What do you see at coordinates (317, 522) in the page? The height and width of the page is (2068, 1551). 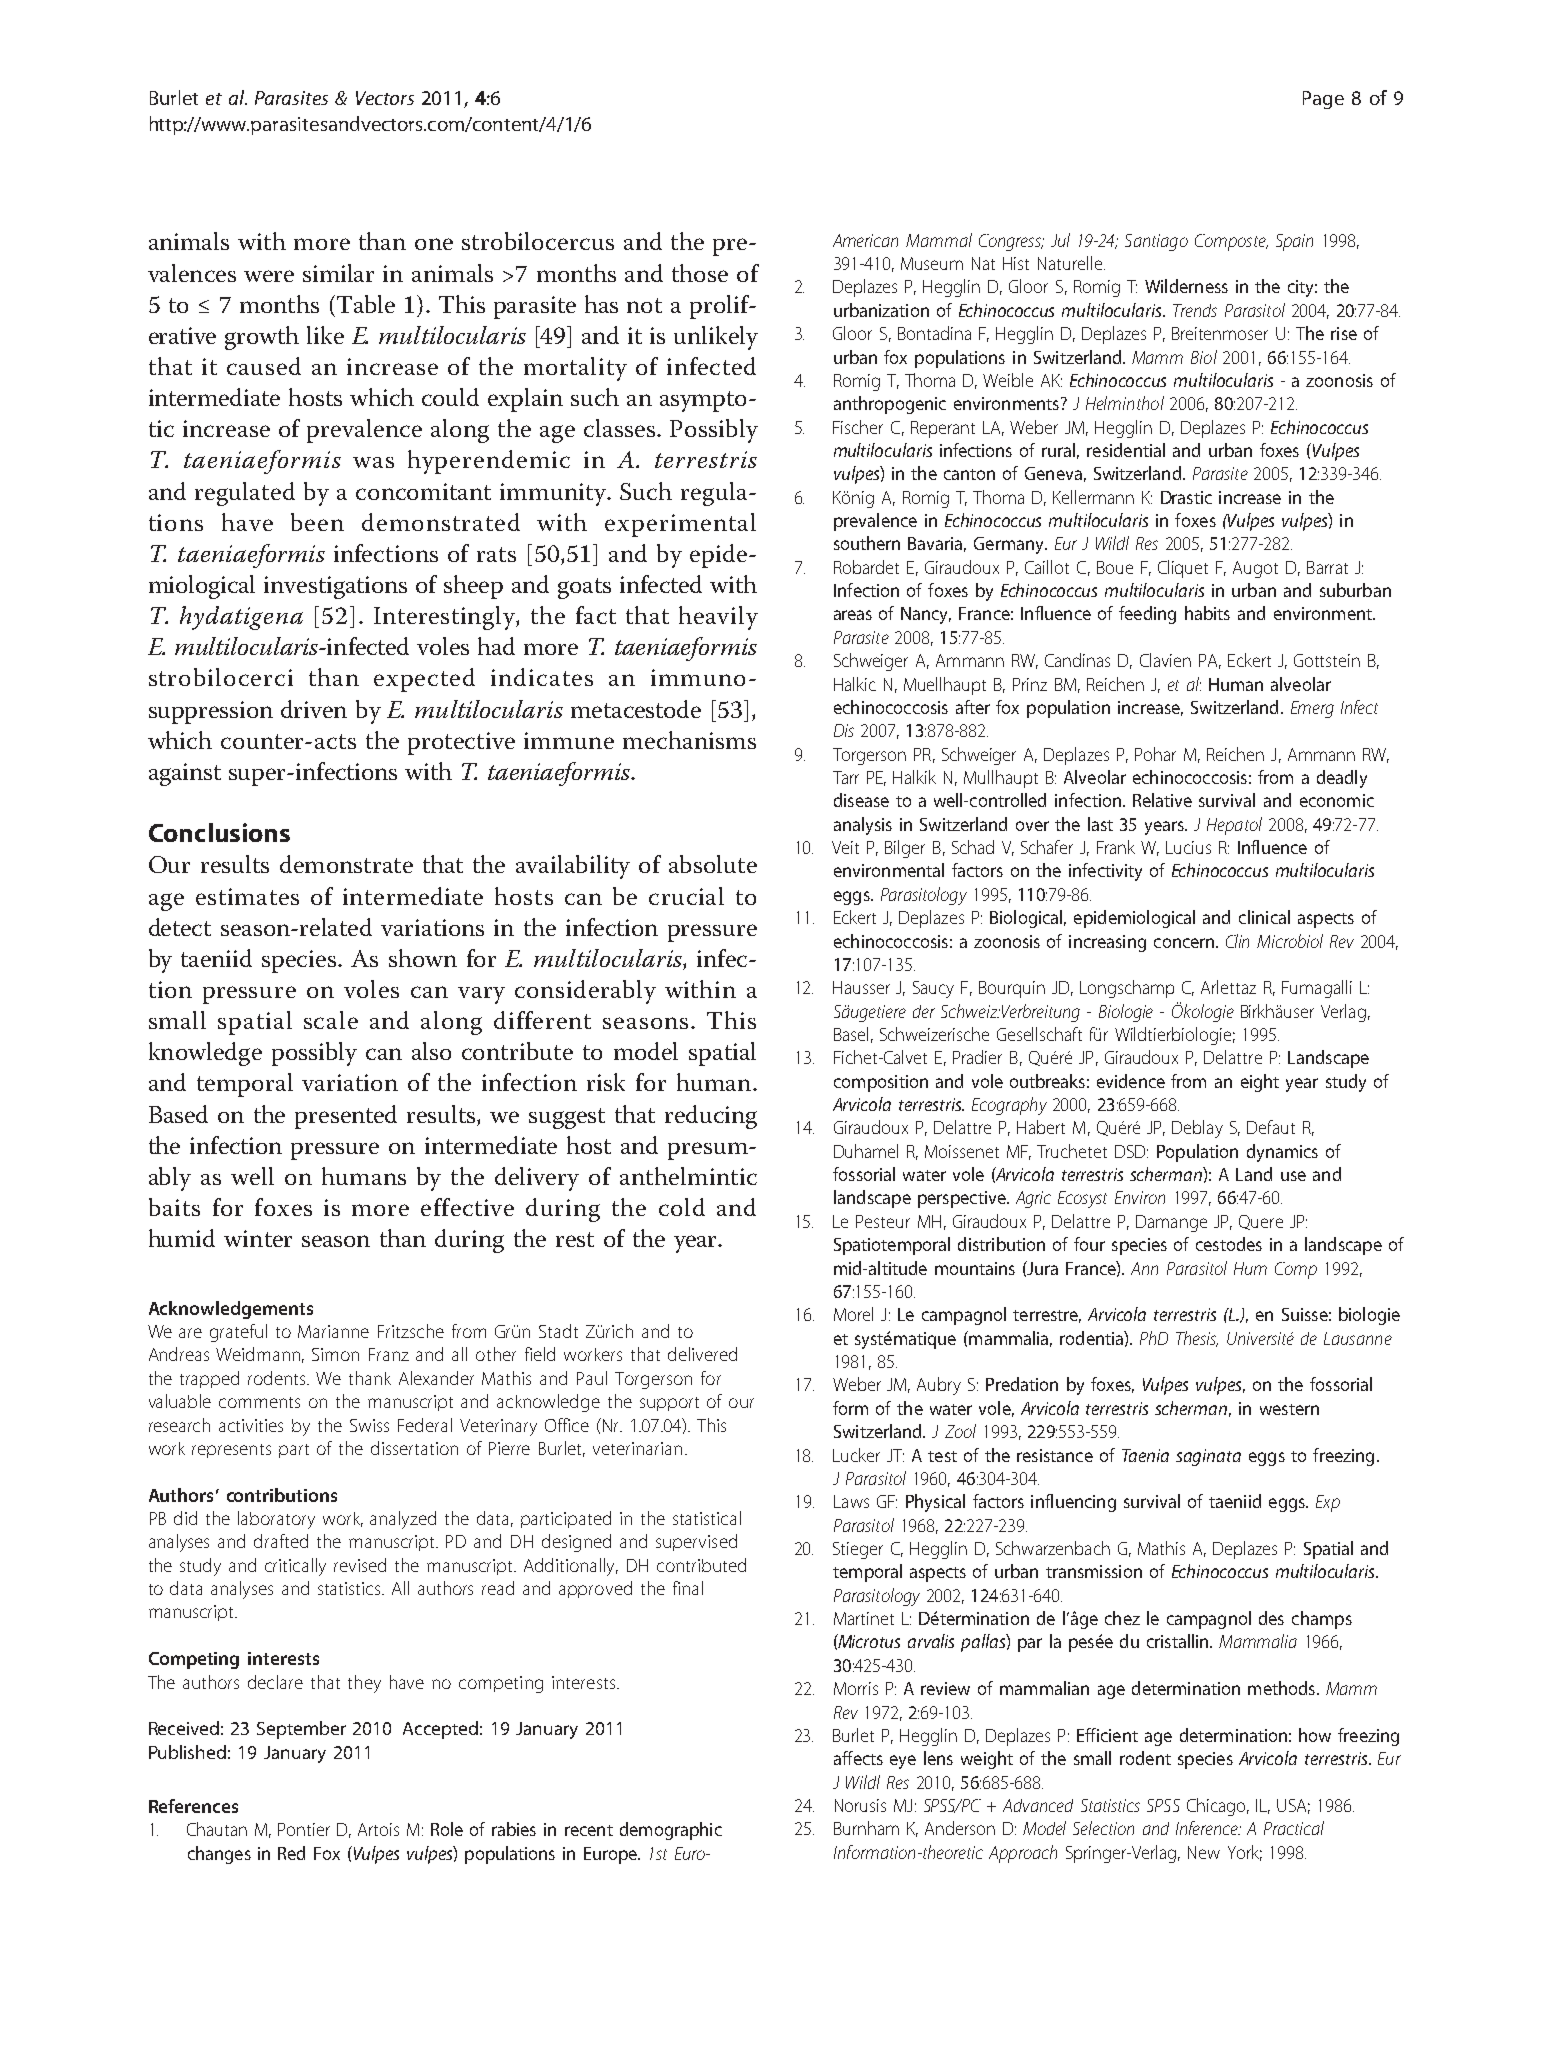 I see `been` at bounding box center [317, 522].
